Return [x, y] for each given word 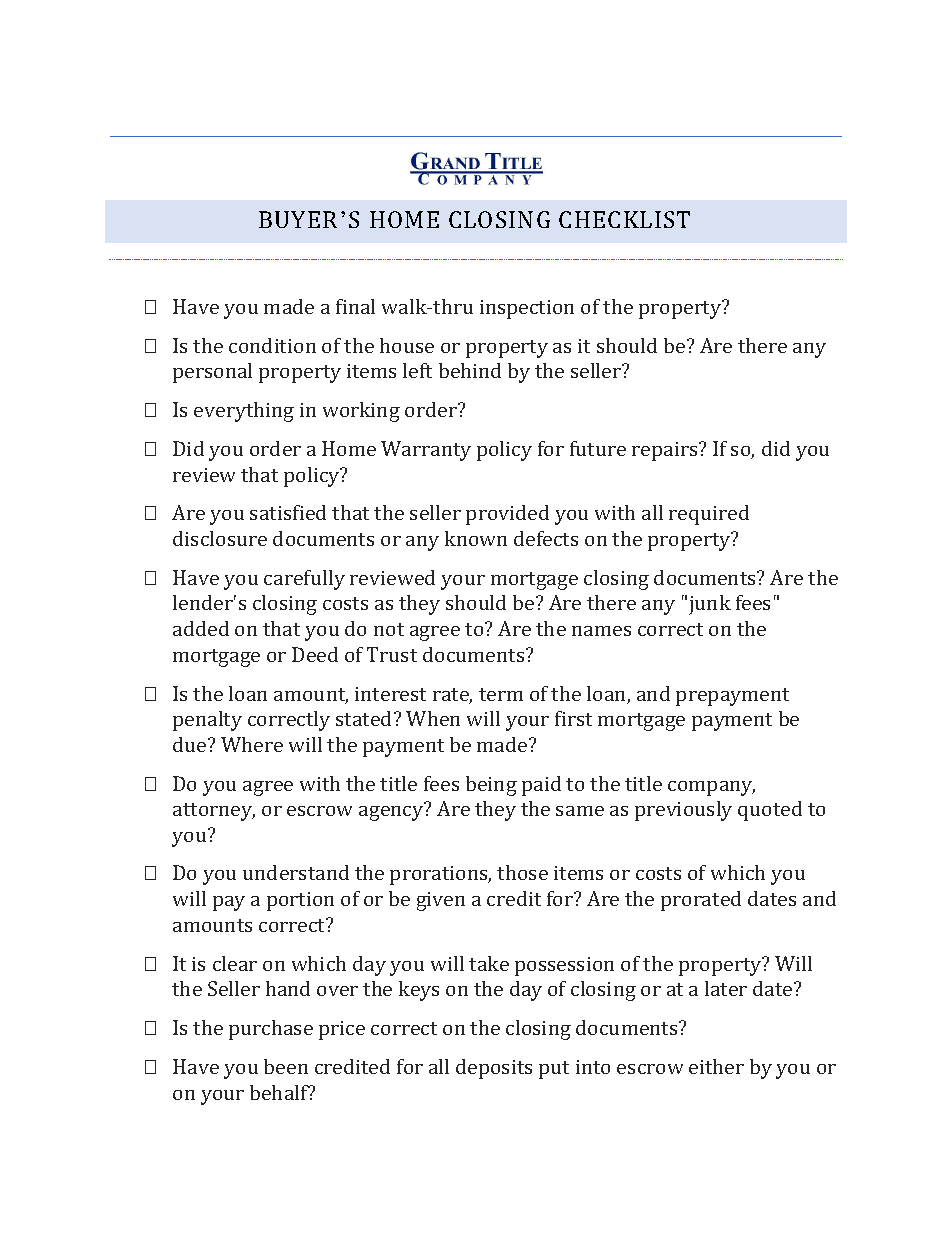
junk [710, 605]
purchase [271, 1030]
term [501, 694]
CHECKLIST [624, 219]
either [716, 1066]
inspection [527, 309]
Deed [315, 654]
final [355, 306]
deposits [494, 1069]
